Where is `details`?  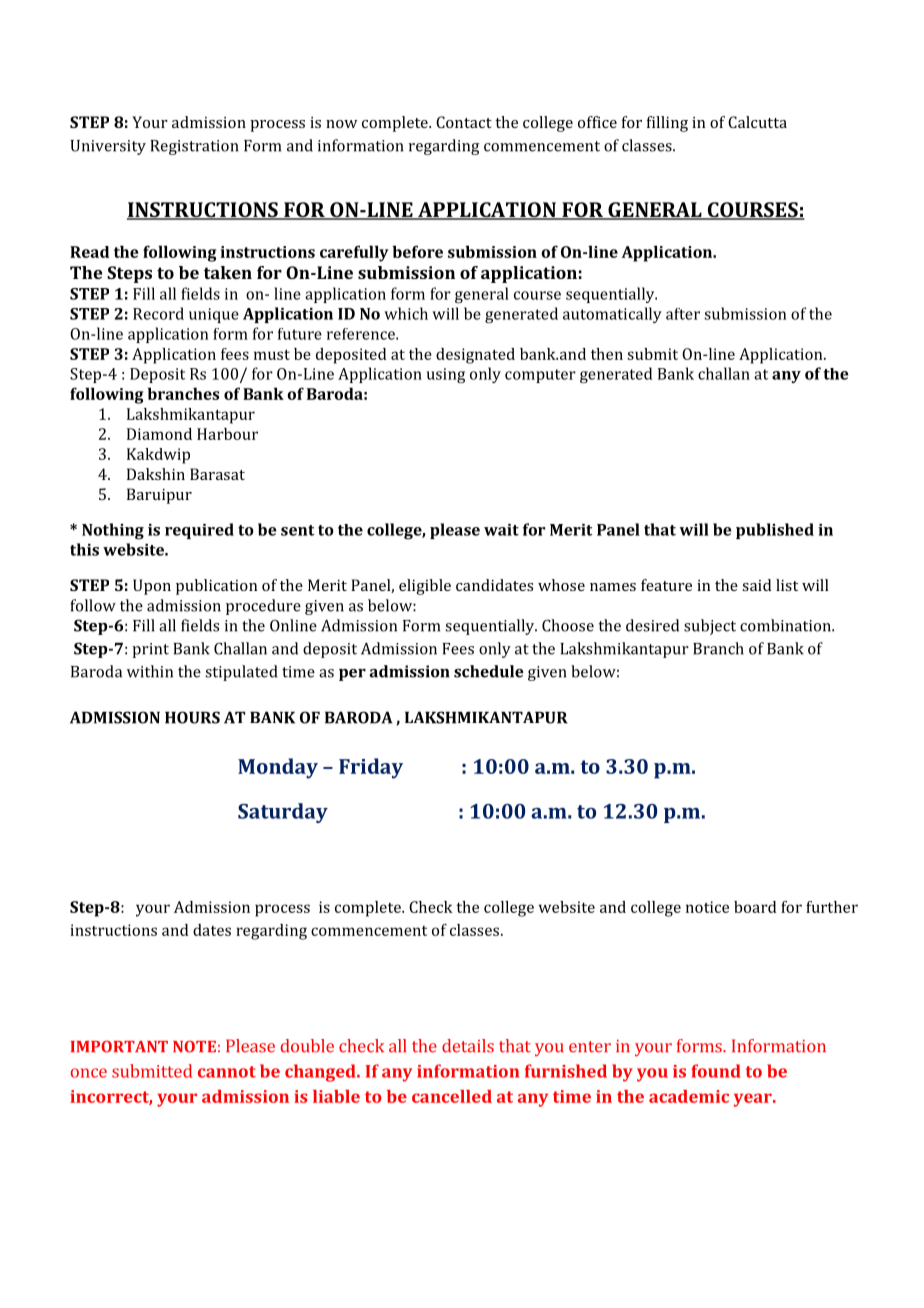 details is located at coordinates (468, 1046).
